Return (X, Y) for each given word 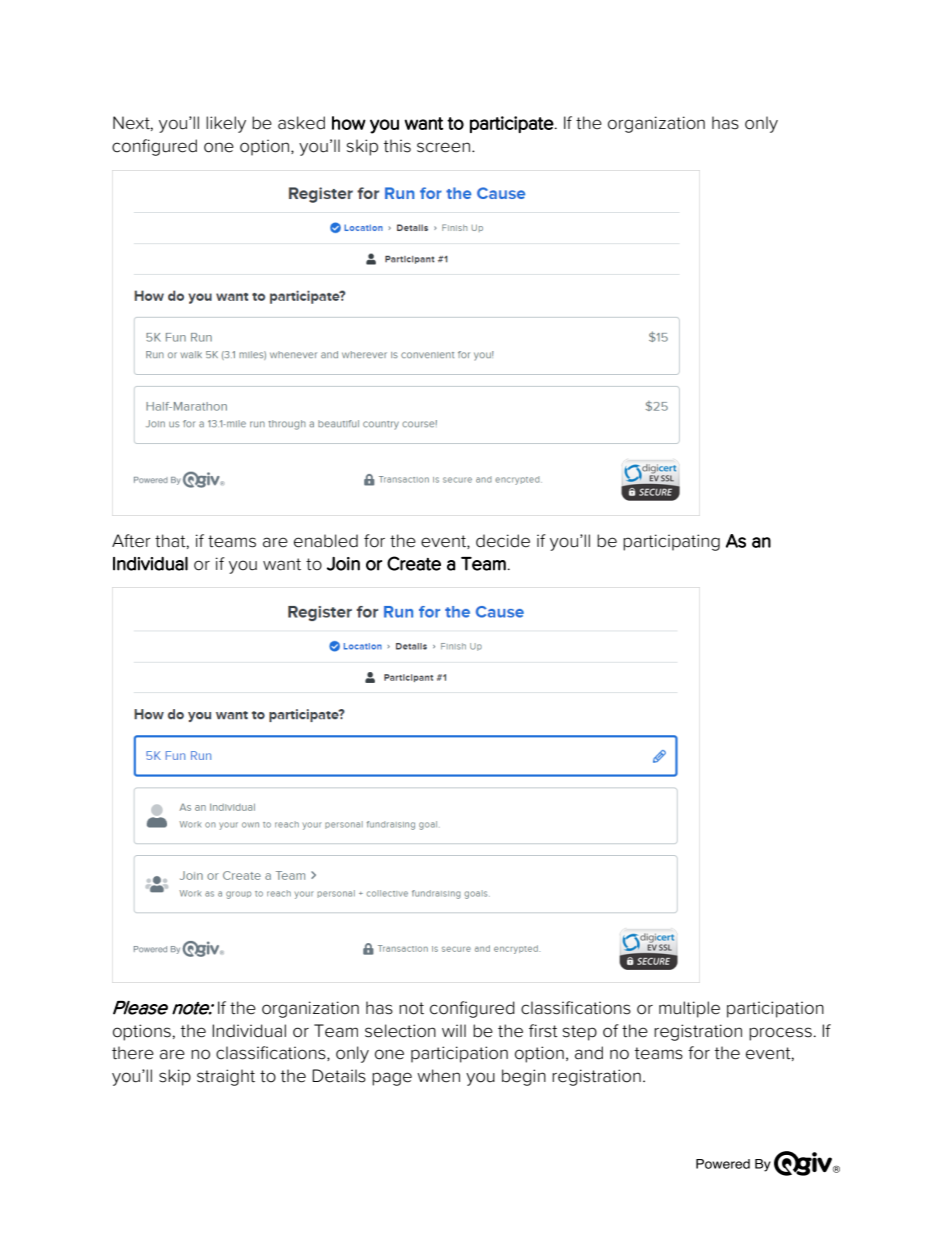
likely (226, 124)
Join (343, 564)
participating (671, 542)
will (454, 1030)
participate (512, 124)
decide (503, 541)
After (131, 541)
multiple (689, 1009)
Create (414, 563)
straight (226, 1077)
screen (443, 147)
